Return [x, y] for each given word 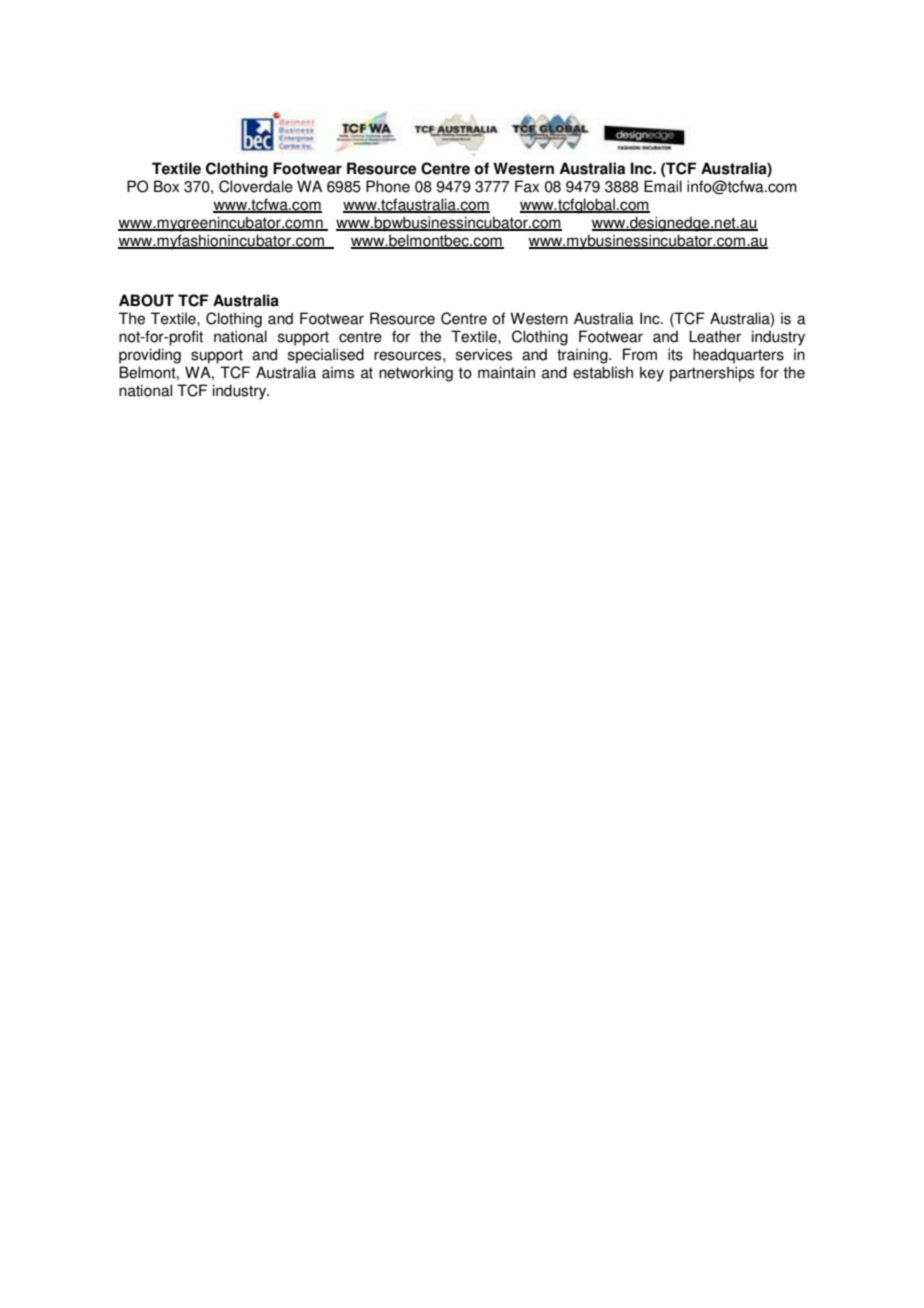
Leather [715, 336]
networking [416, 374]
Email [663, 186]
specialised [326, 356]
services [484, 354]
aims [338, 372]
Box [166, 186]
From [640, 354]
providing [150, 356]
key [652, 374]
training [583, 356]
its [675, 354]
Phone [388, 186]
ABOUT [146, 300]
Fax [527, 186]
